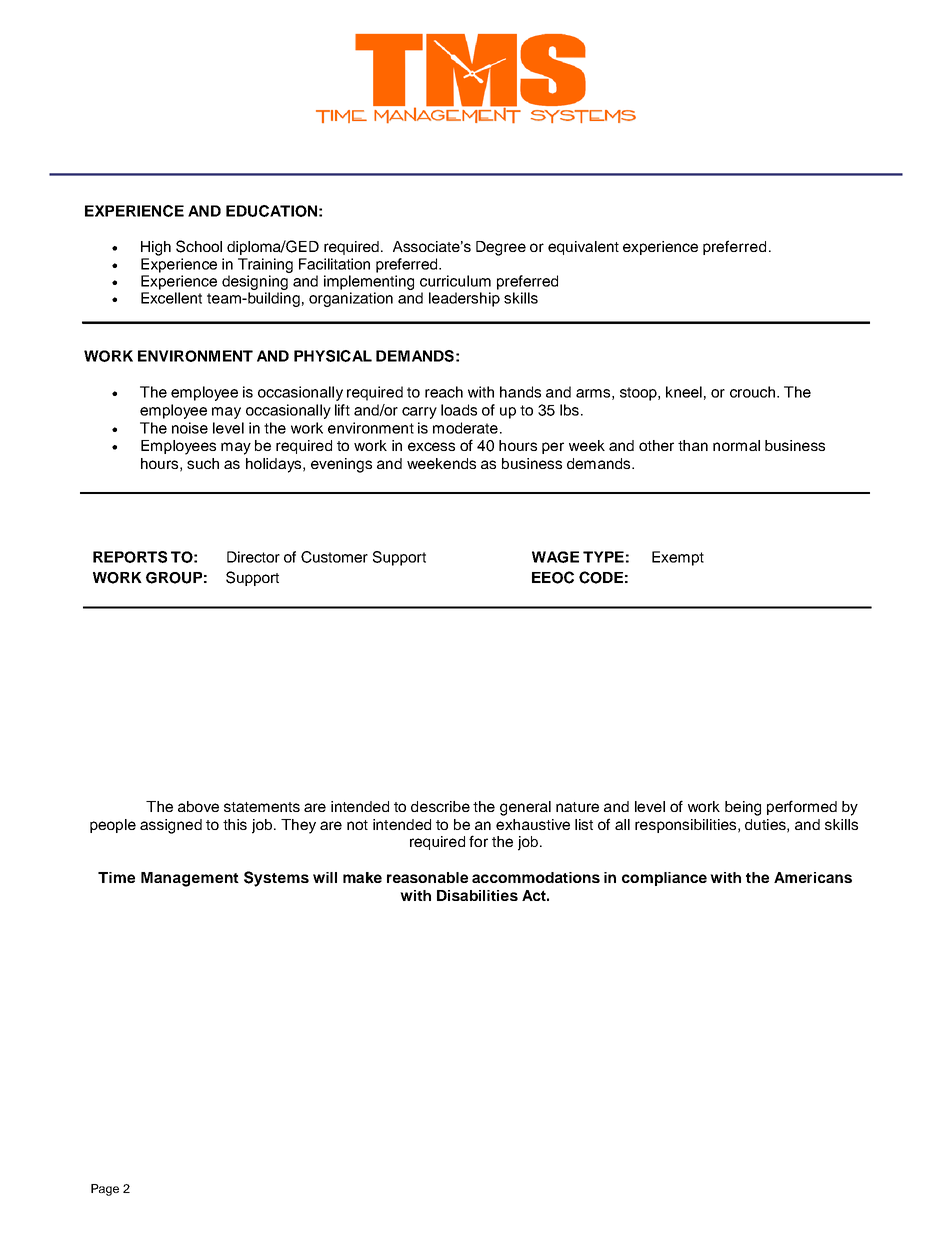 This screenshot has width=952, height=1233. Describe the element at coordinates (583, 248) in the screenshot. I see `equivalent` at that location.
